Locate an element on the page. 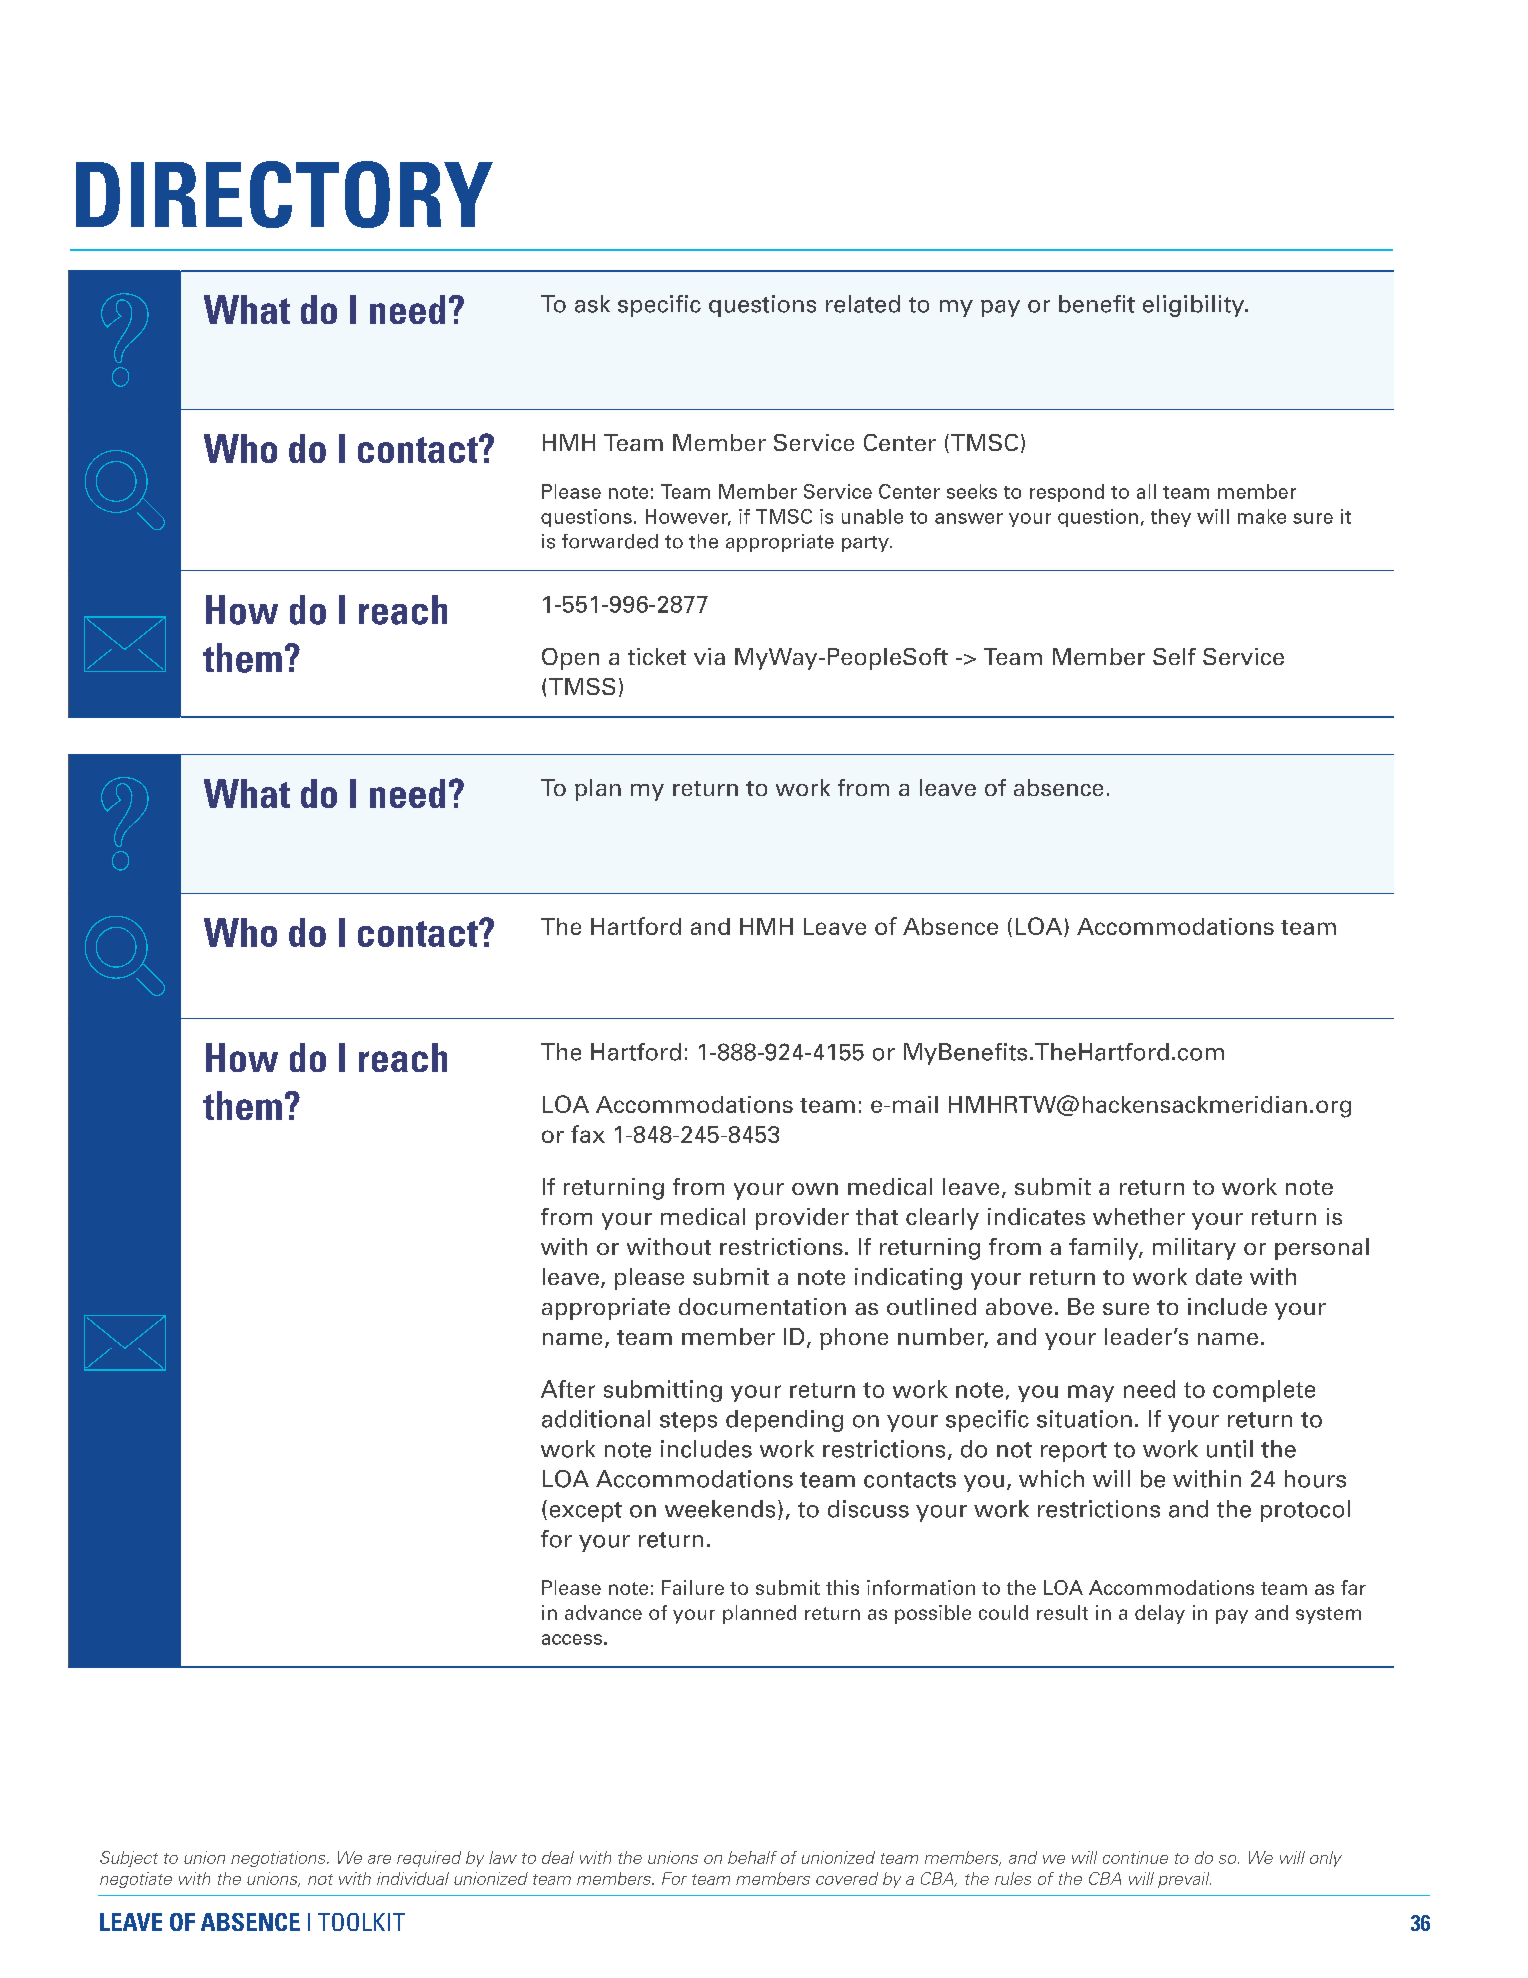  eligibility is located at coordinates (1195, 306).
